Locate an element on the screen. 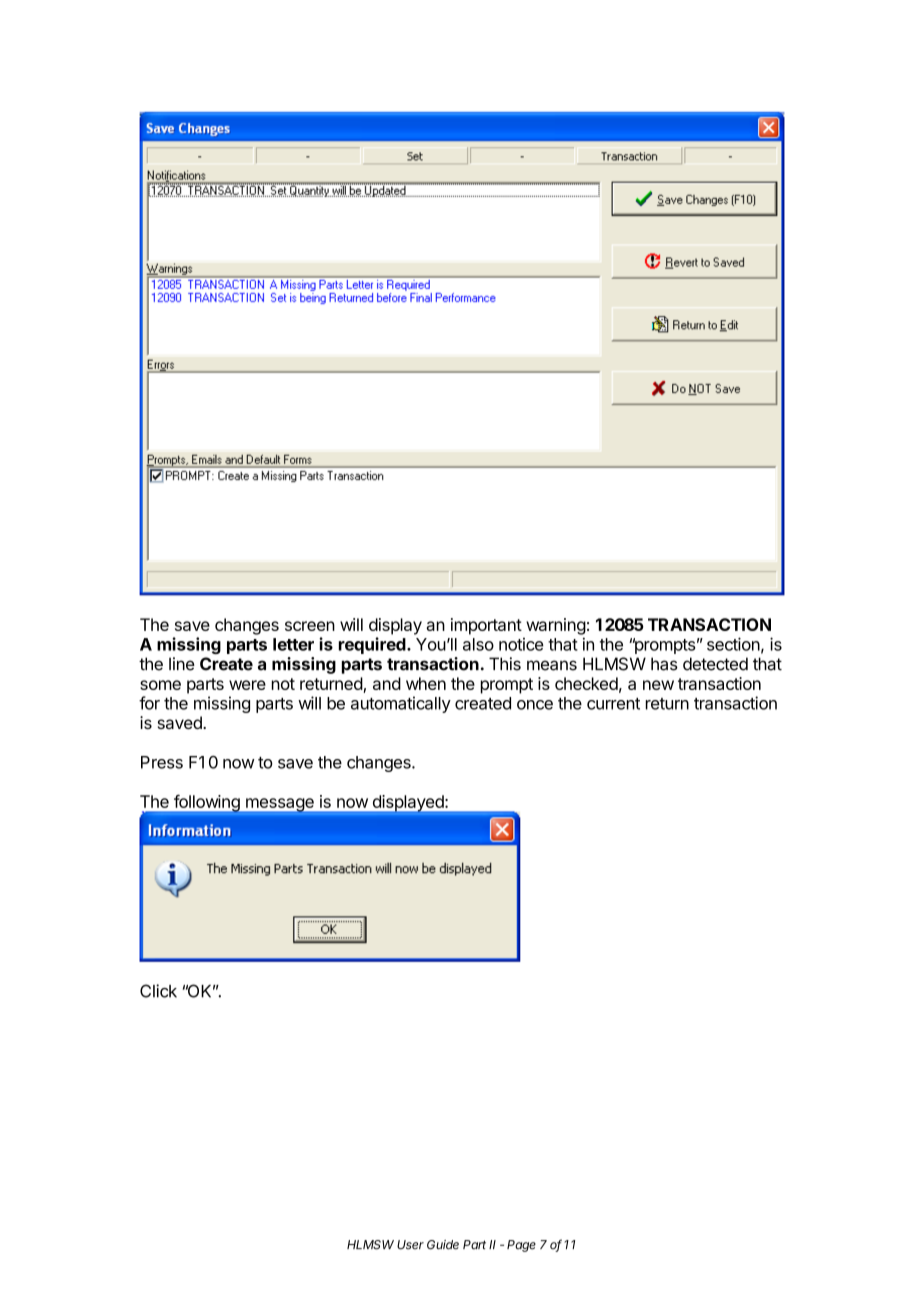 The width and height of the screenshot is (924, 1308). new is located at coordinates (658, 685).
